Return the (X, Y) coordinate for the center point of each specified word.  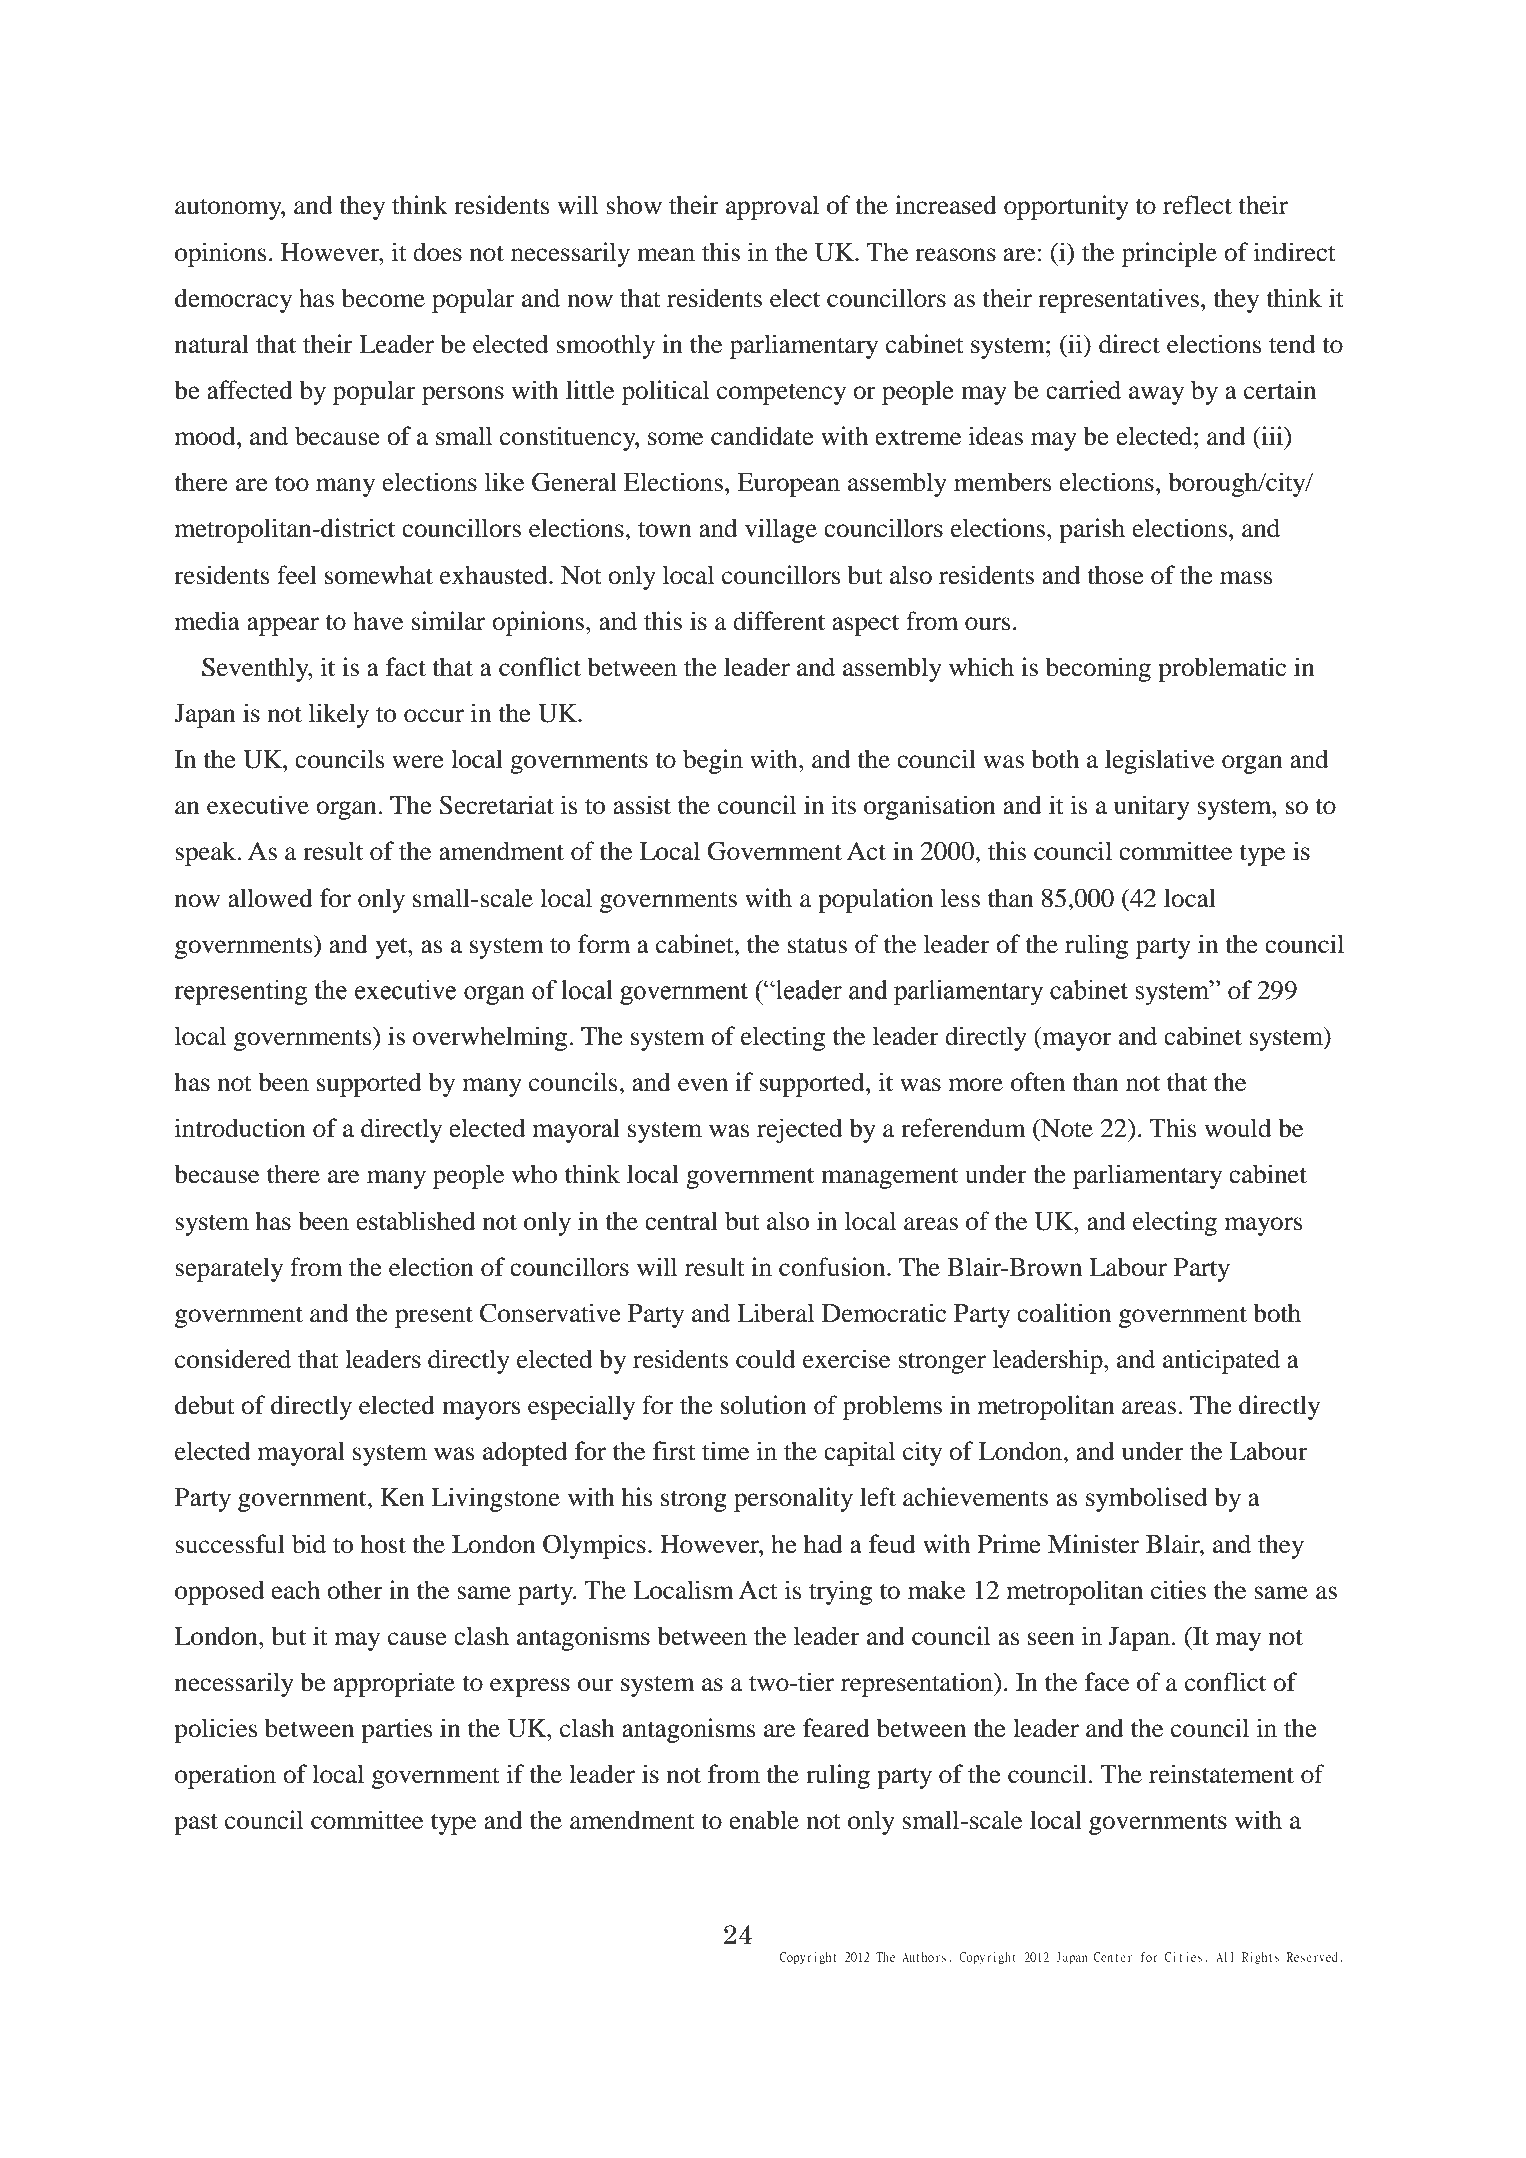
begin (713, 761)
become (383, 298)
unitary (1152, 807)
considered (233, 1359)
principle (1169, 254)
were (418, 762)
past (196, 1824)
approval (772, 207)
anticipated (1221, 1361)
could (765, 1359)
